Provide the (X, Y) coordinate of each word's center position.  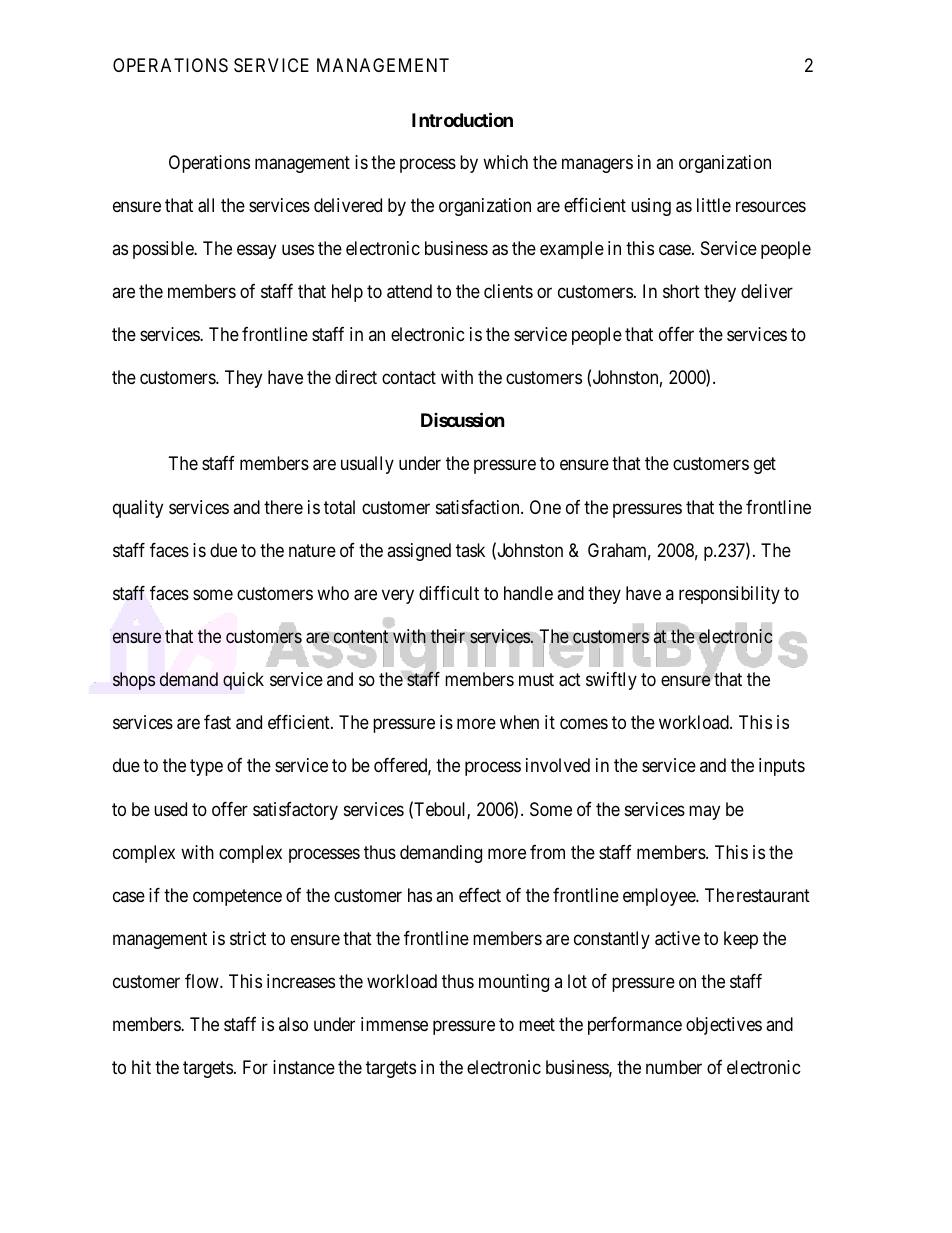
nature (312, 551)
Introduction (462, 119)
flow (203, 981)
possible (164, 250)
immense (394, 1024)
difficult (449, 593)
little (714, 205)
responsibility (729, 595)
